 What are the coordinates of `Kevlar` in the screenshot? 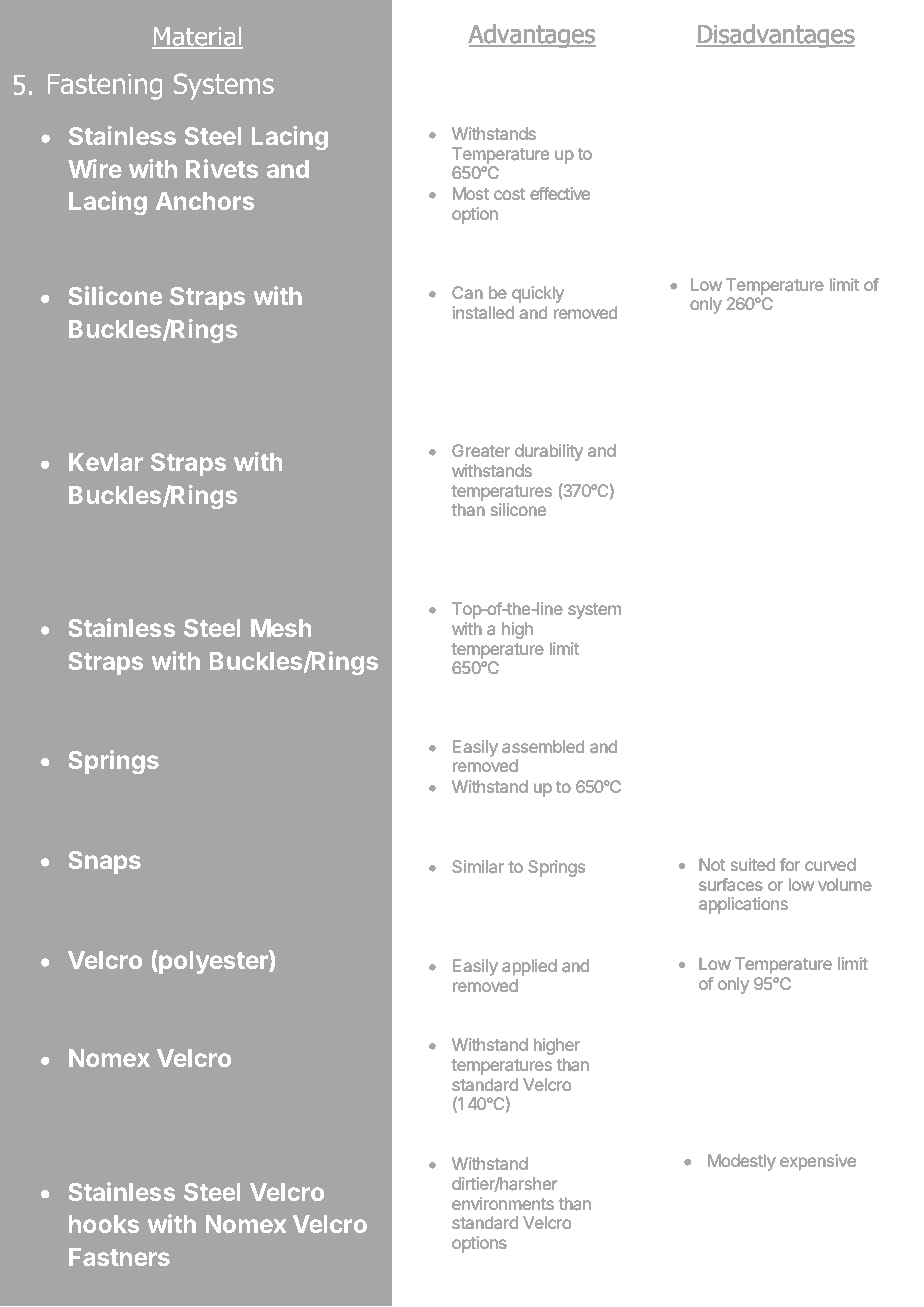 It's located at (106, 462).
